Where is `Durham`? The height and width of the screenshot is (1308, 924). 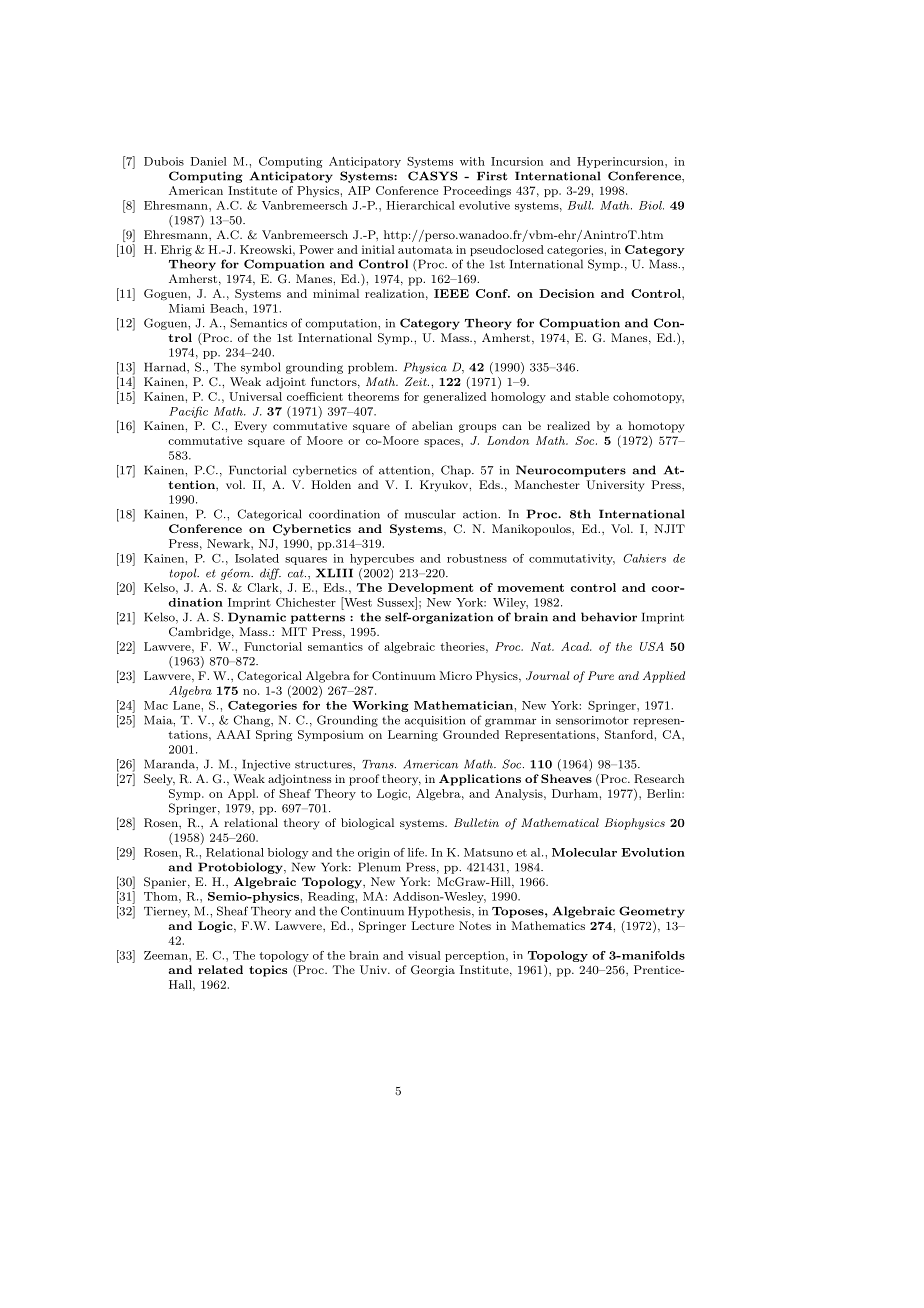
Durham is located at coordinates (575, 793).
